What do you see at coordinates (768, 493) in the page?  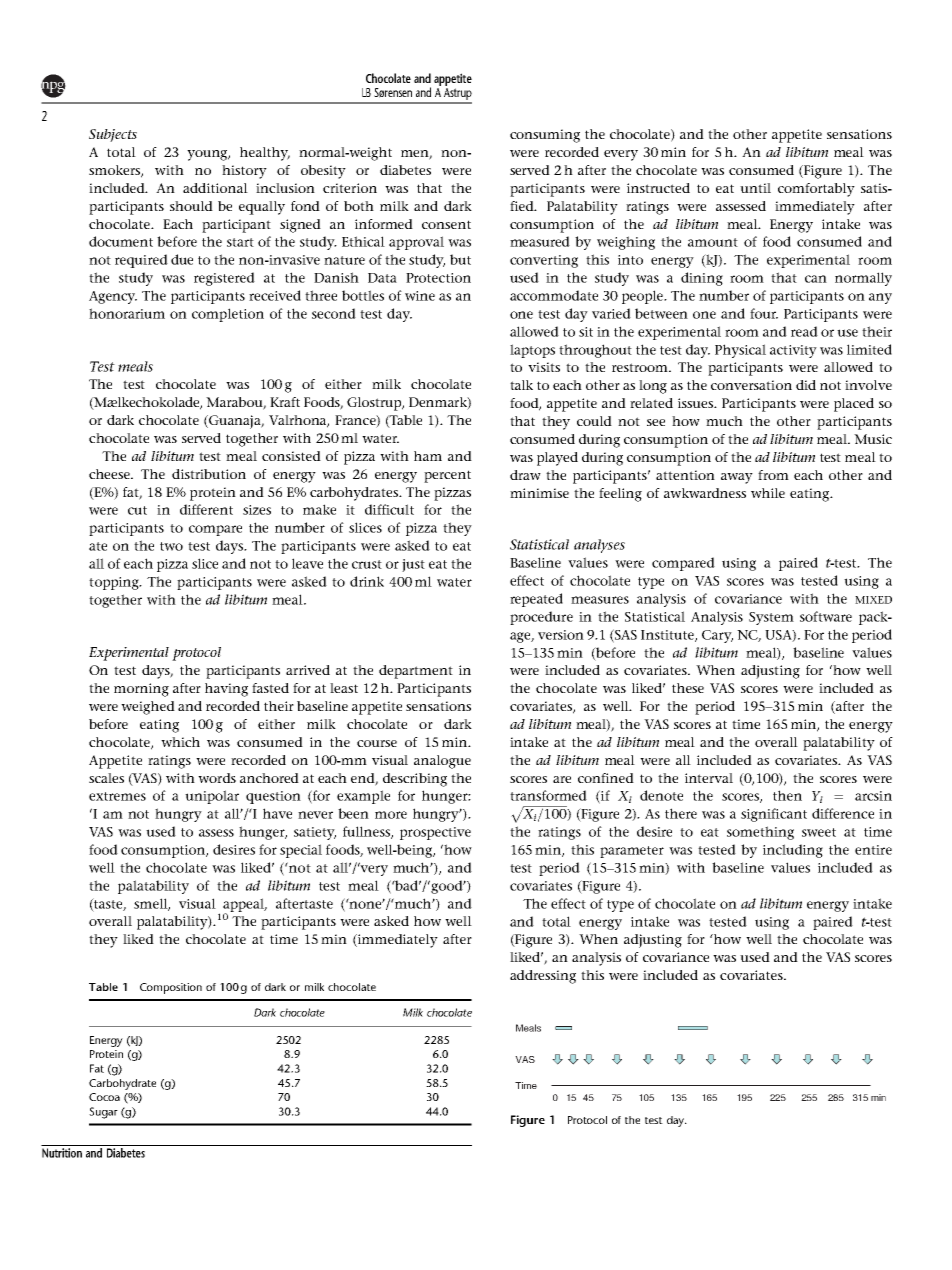 I see `while` at bounding box center [768, 493].
